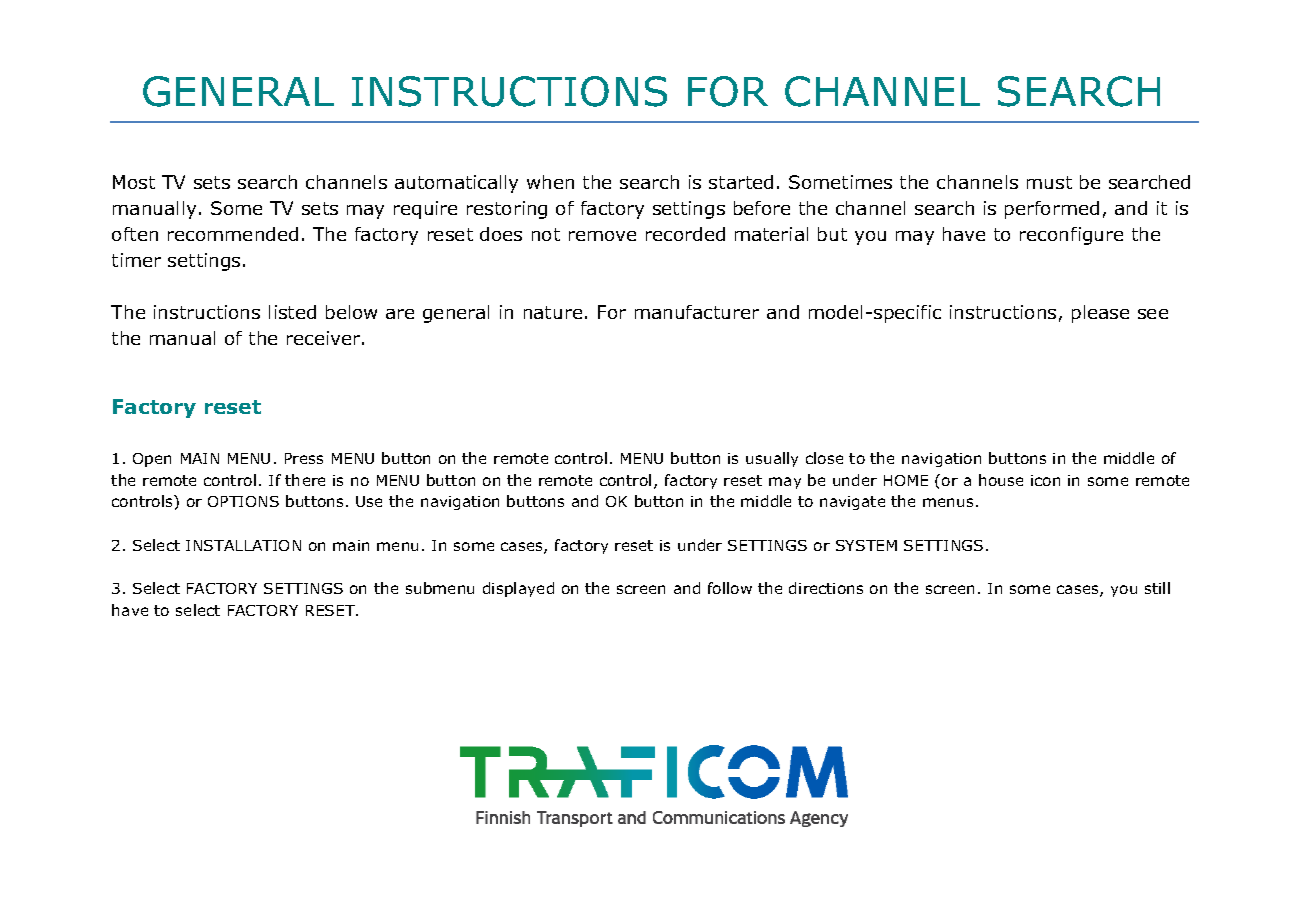  What do you see at coordinates (304, 458) in the page?
I see `Press` at bounding box center [304, 458].
